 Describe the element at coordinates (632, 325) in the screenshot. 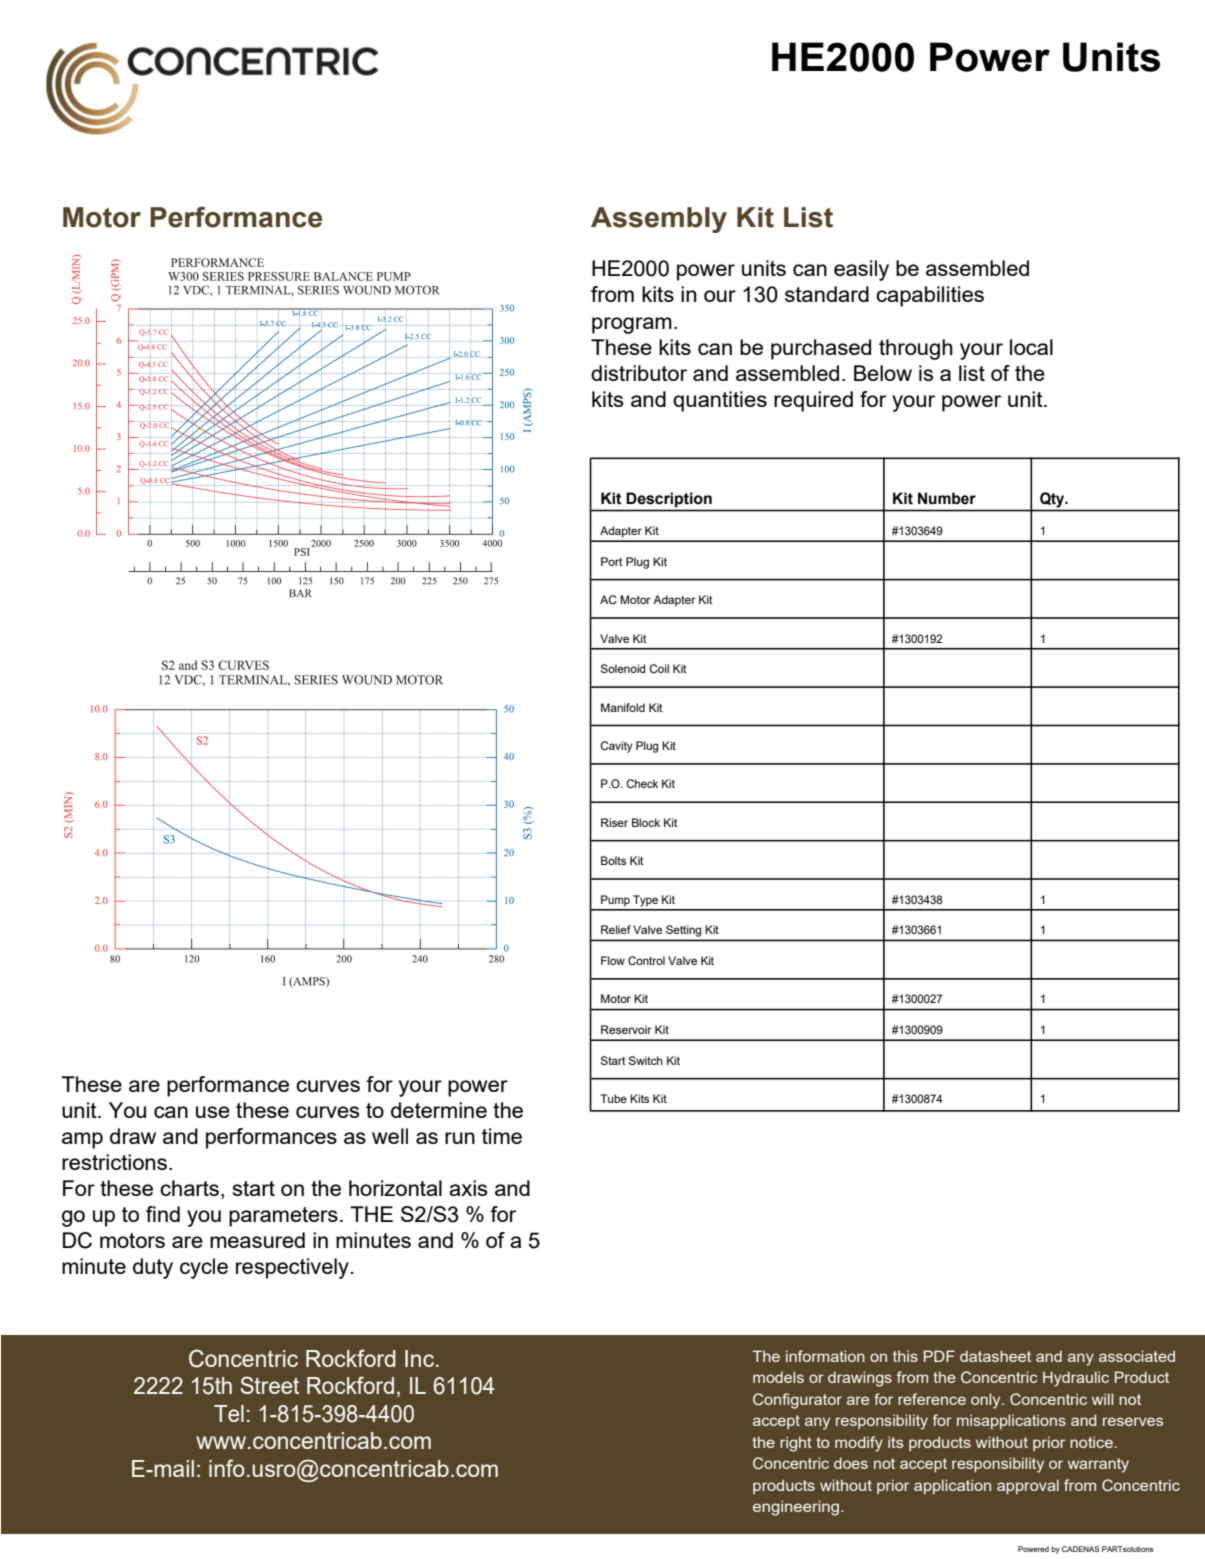

I see `program` at that location.
